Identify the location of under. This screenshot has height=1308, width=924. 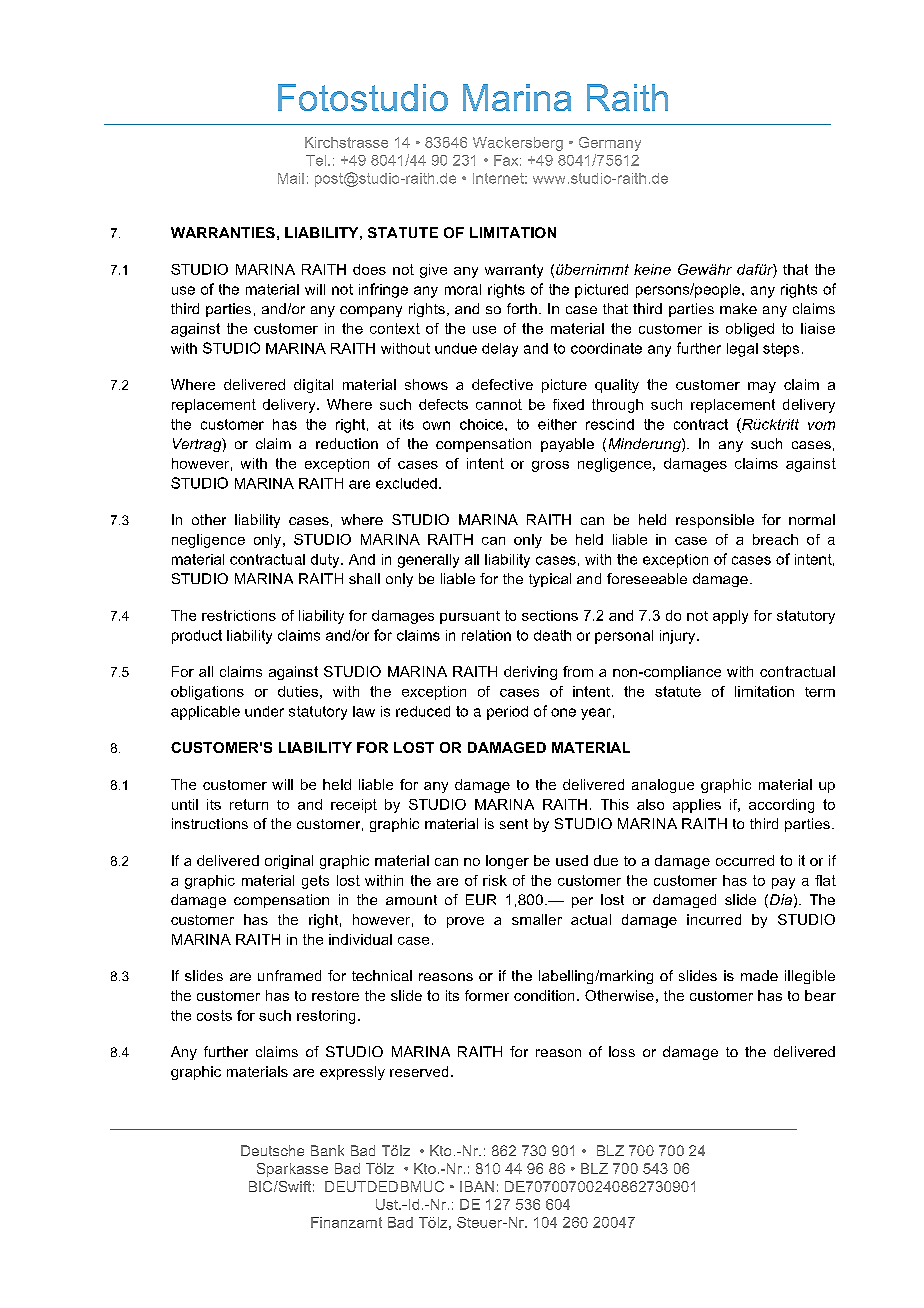
(264, 711).
